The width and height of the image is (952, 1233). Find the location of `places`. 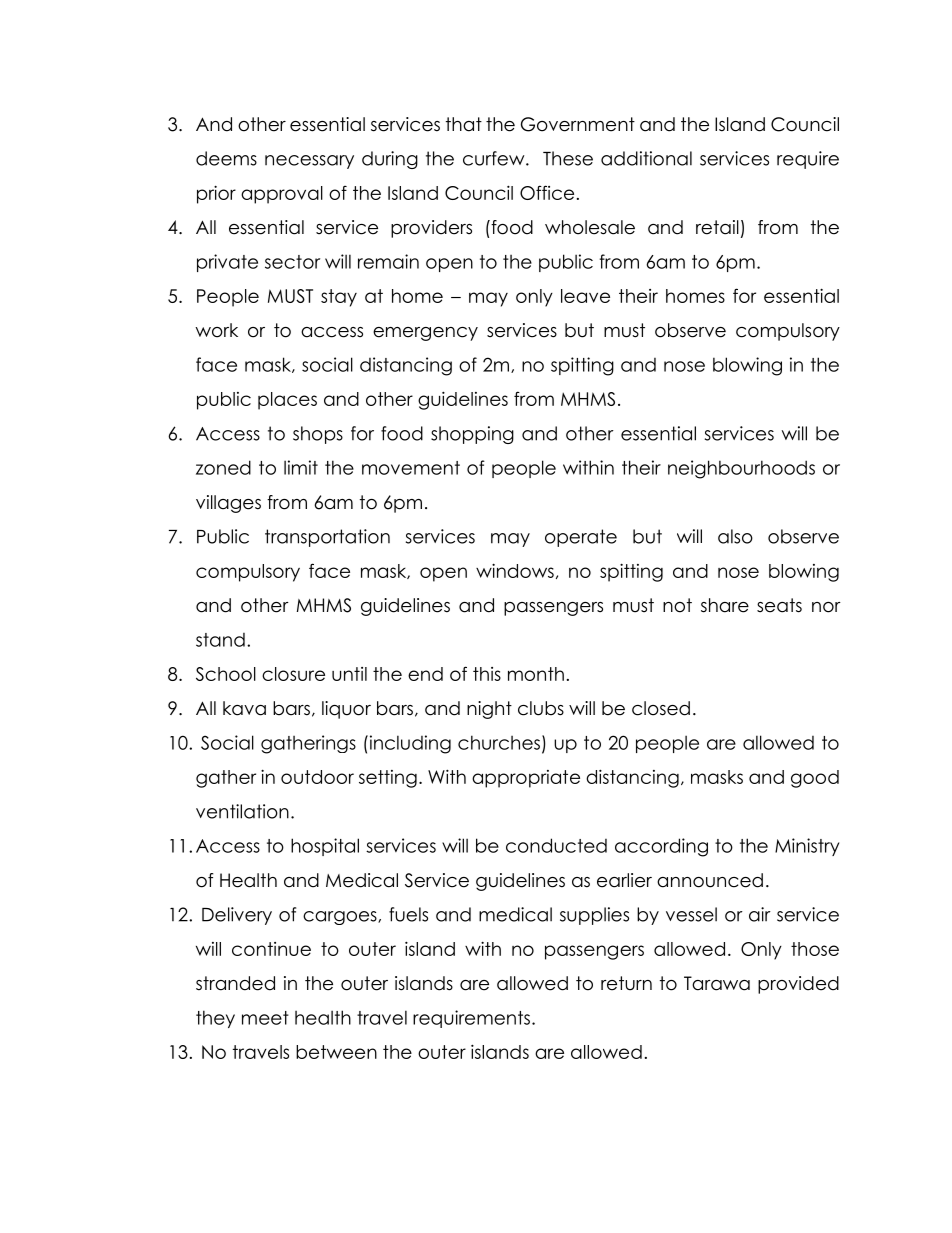

places is located at coordinates (287, 401).
